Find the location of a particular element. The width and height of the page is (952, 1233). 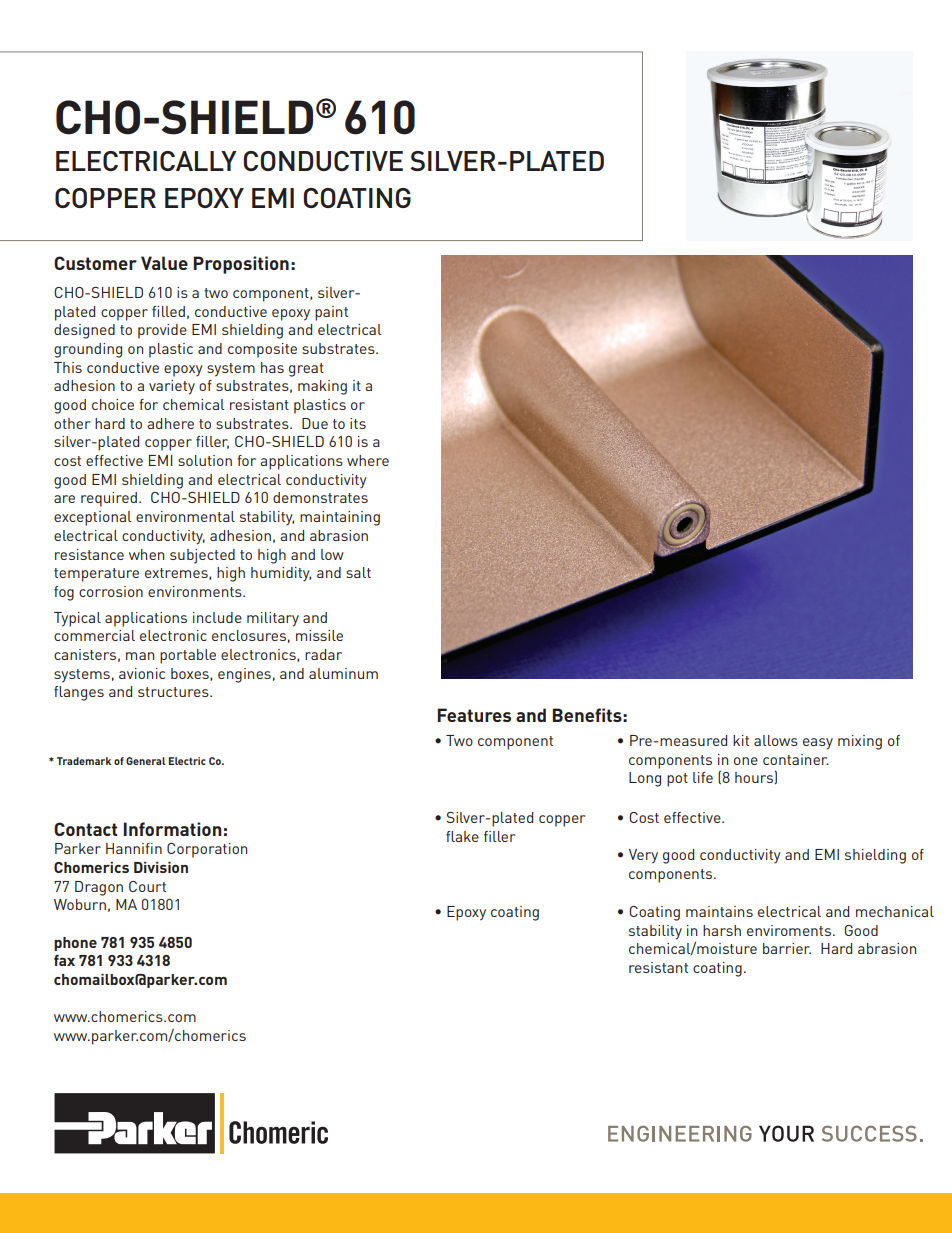

enviroments is located at coordinates (790, 930).
